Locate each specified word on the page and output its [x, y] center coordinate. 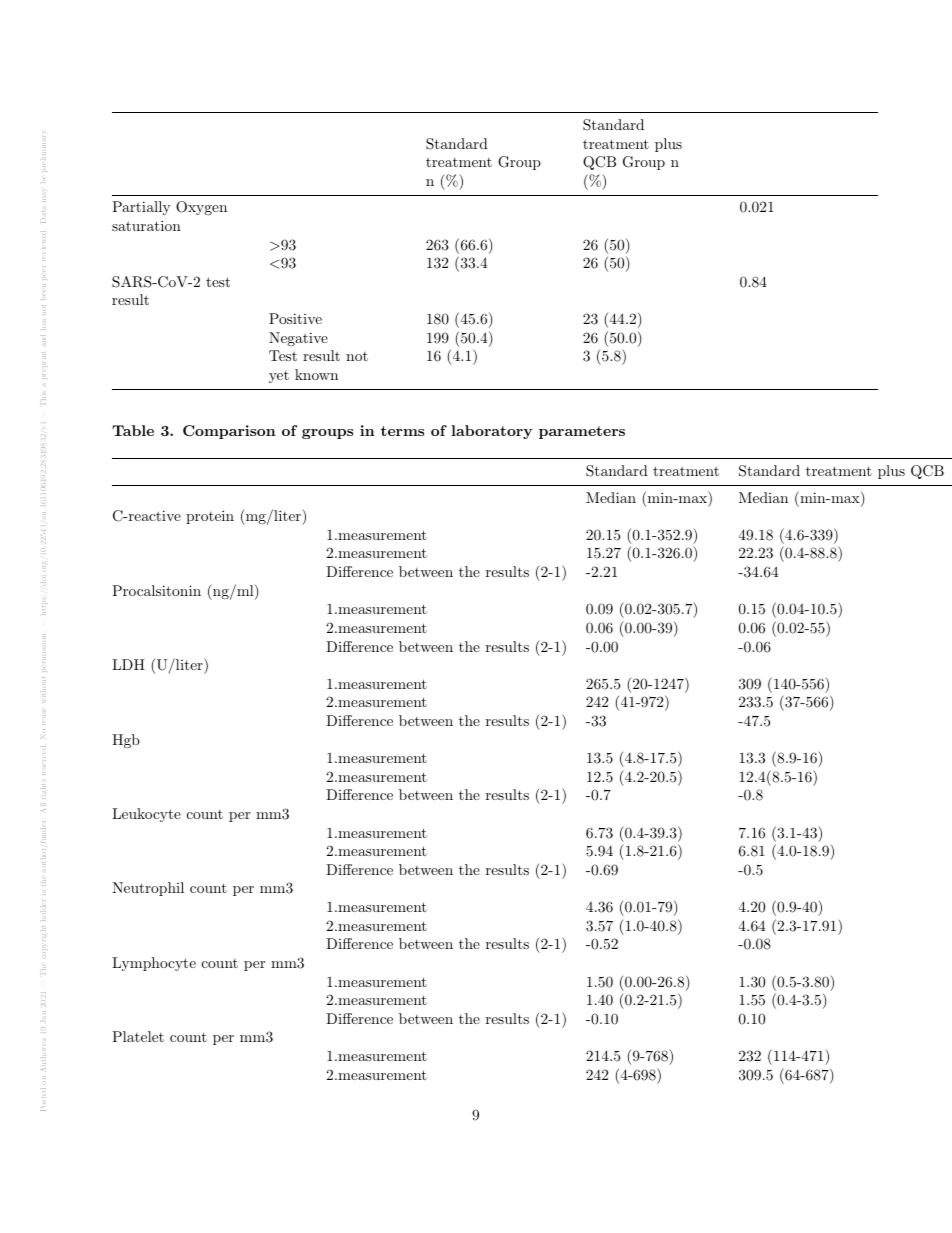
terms [402, 431]
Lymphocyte [154, 964]
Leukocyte [146, 815]
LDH [128, 664]
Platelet [138, 1036]
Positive [295, 318]
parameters [582, 432]
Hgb [126, 741]
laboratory [491, 432]
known [316, 374]
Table [133, 430]
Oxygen [201, 208]
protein [210, 517]
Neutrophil [148, 889]
